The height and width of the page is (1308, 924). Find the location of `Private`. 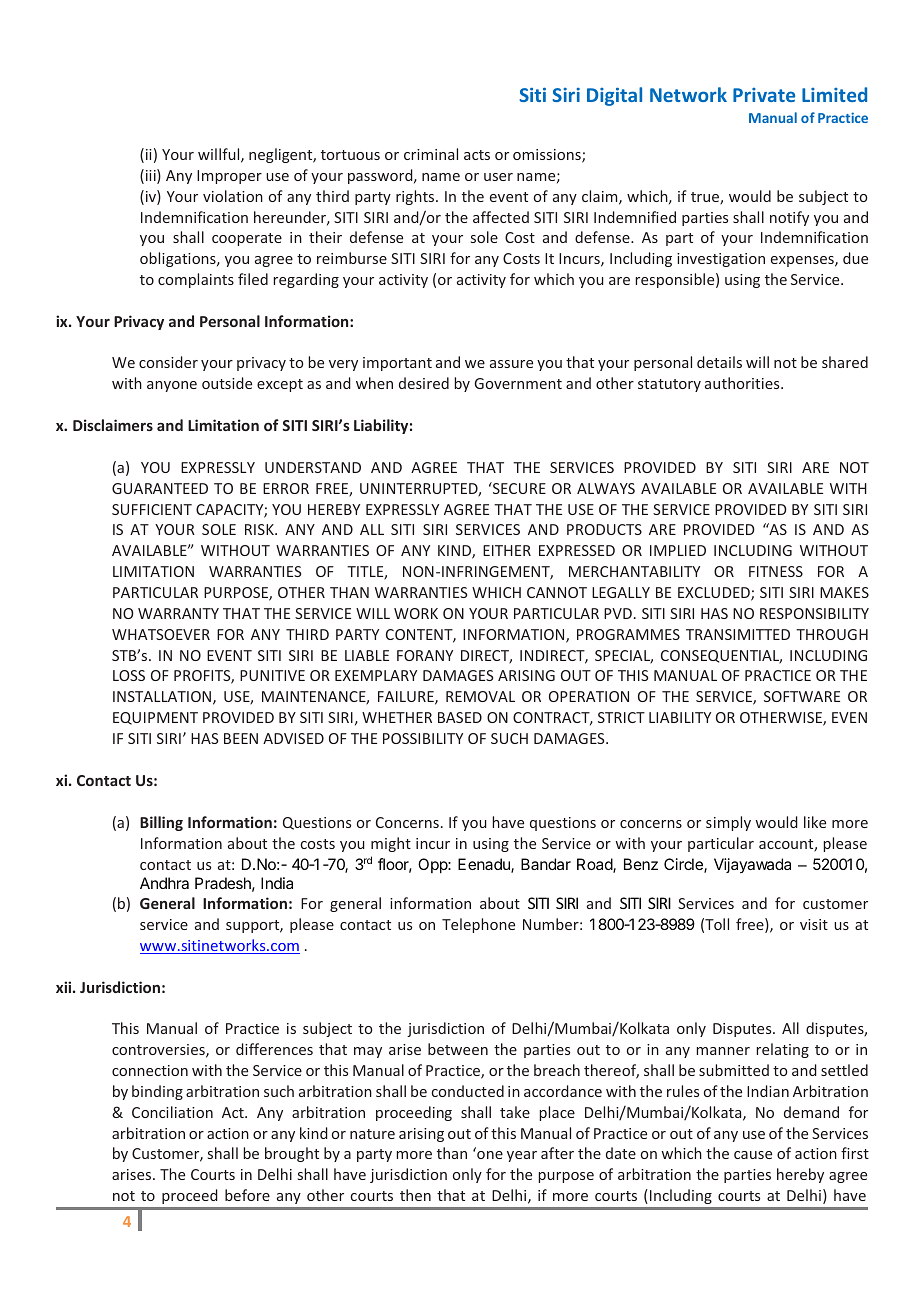

Private is located at coordinates (764, 95).
